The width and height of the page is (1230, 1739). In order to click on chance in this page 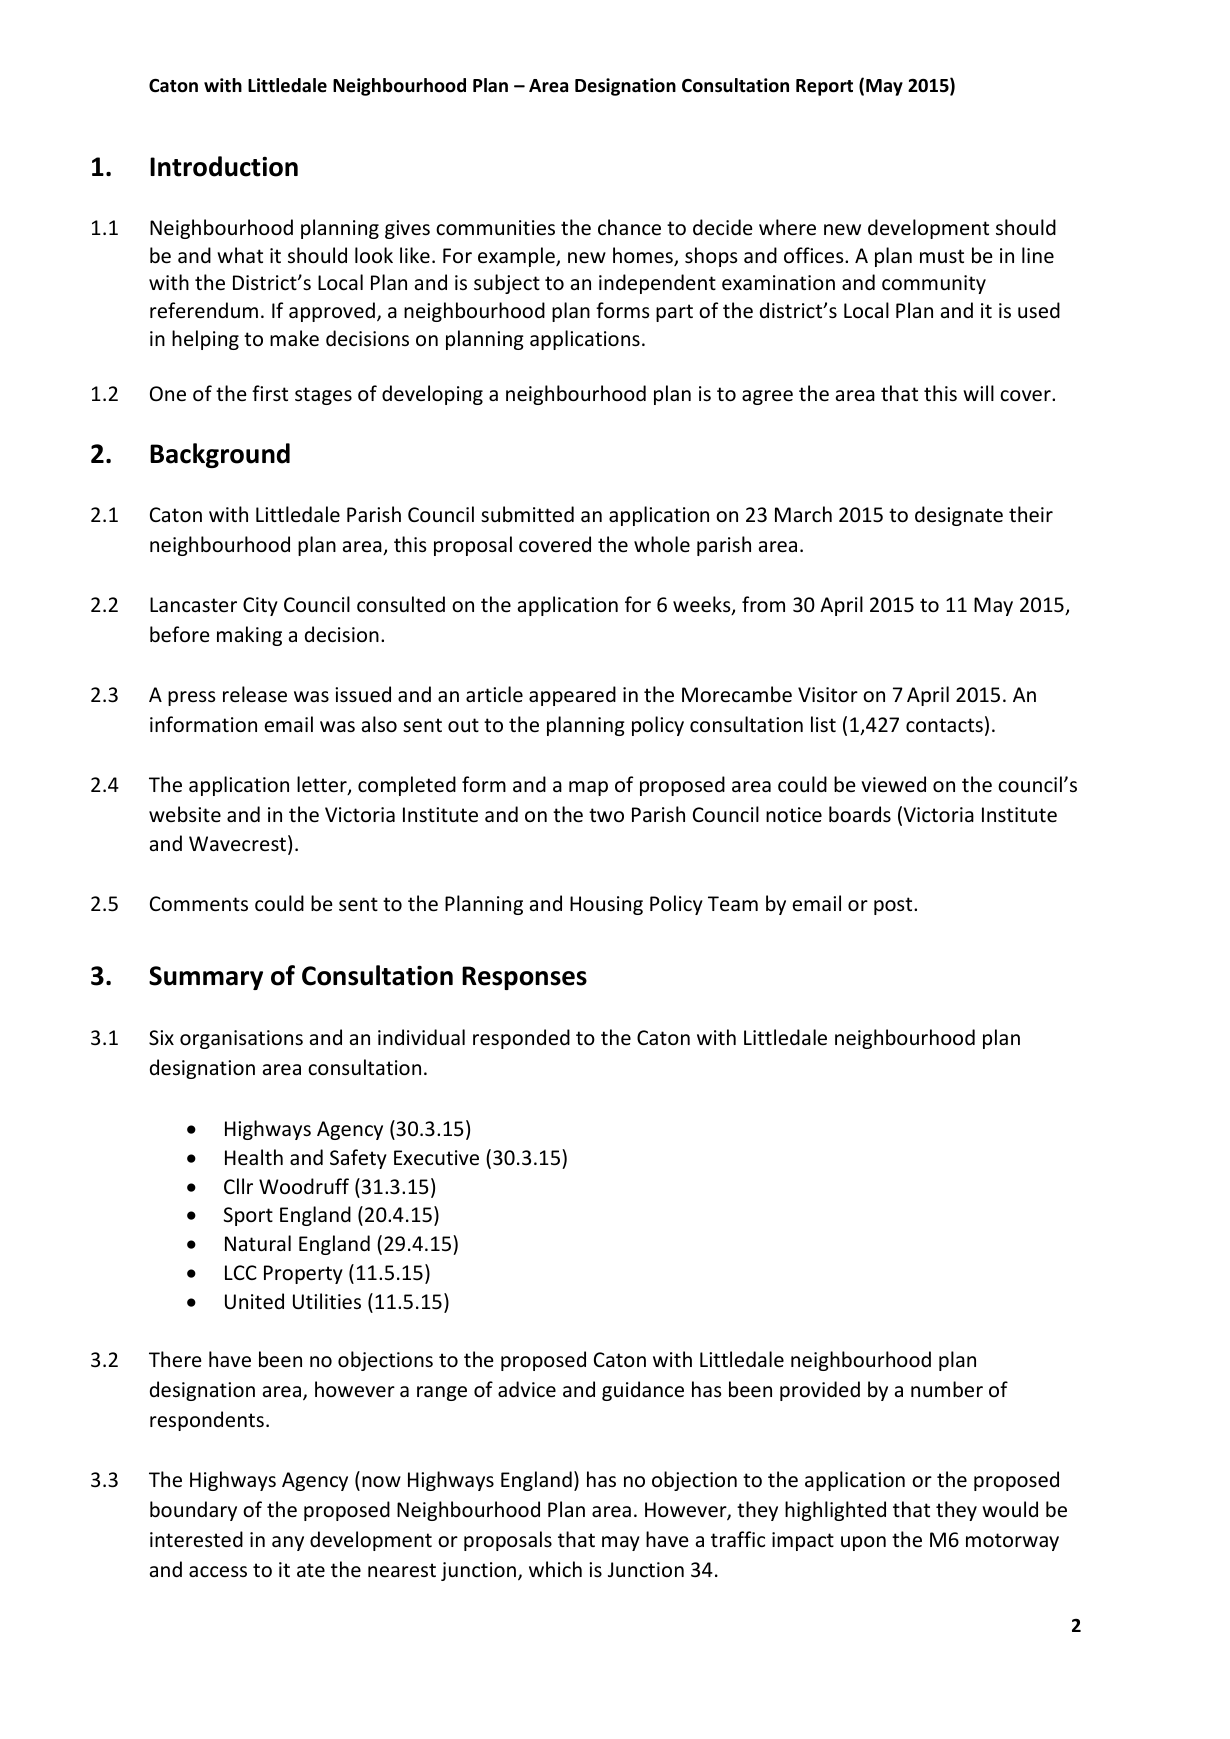, I will do `click(629, 227)`.
